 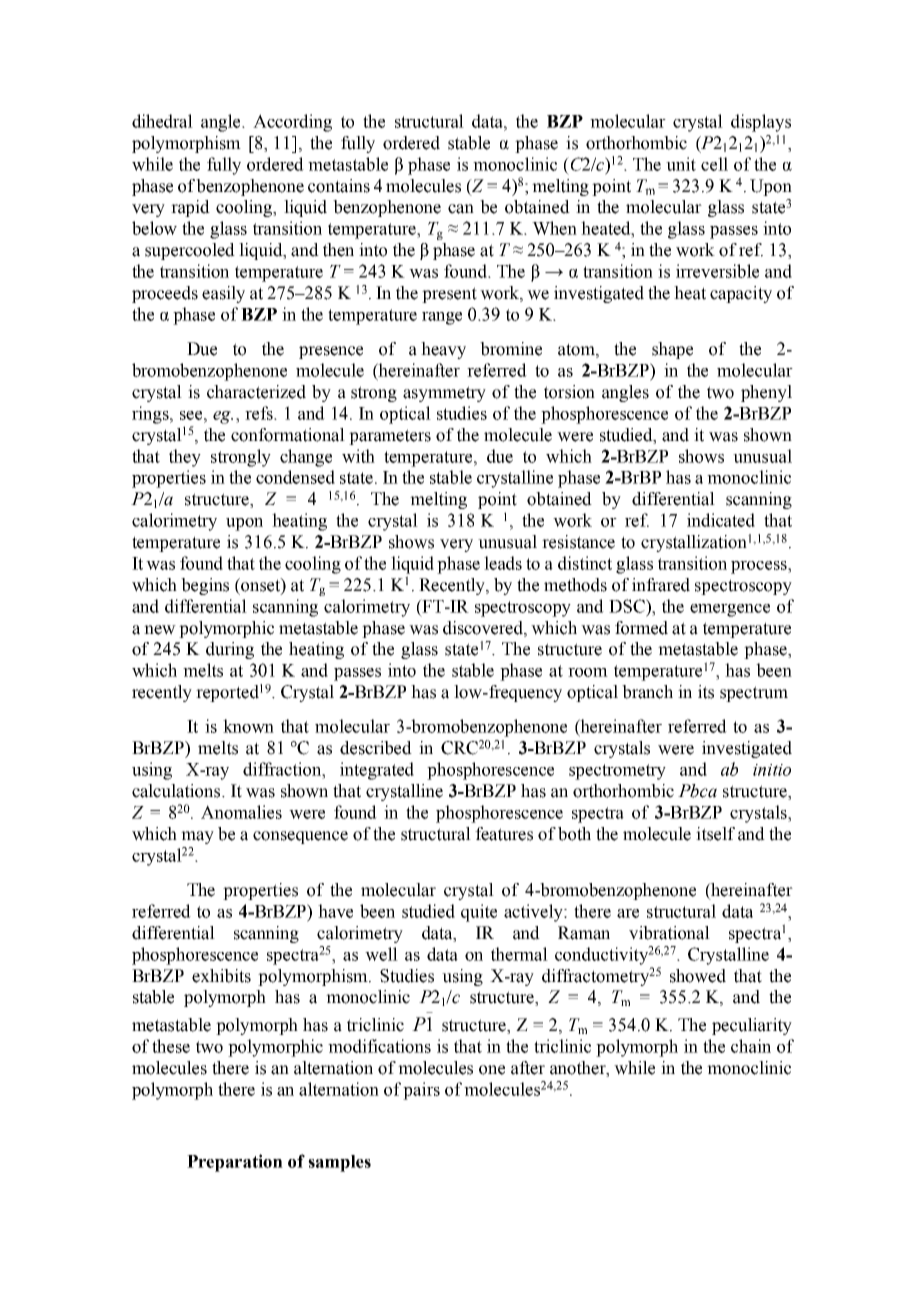 What do you see at coordinates (681, 164) in the screenshot?
I see `unit` at bounding box center [681, 164].
